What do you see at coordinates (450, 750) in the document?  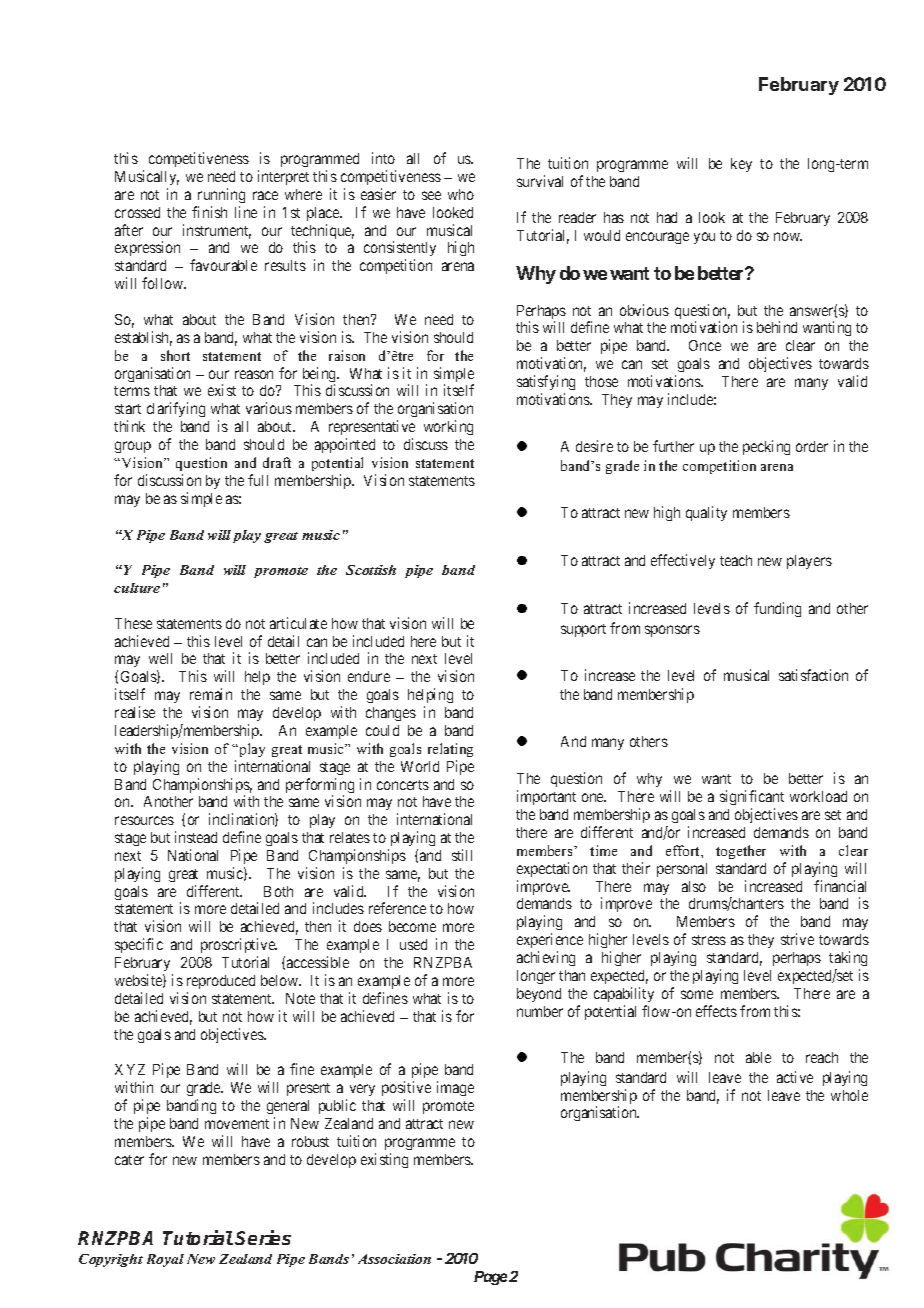 I see `relating` at bounding box center [450, 750].
